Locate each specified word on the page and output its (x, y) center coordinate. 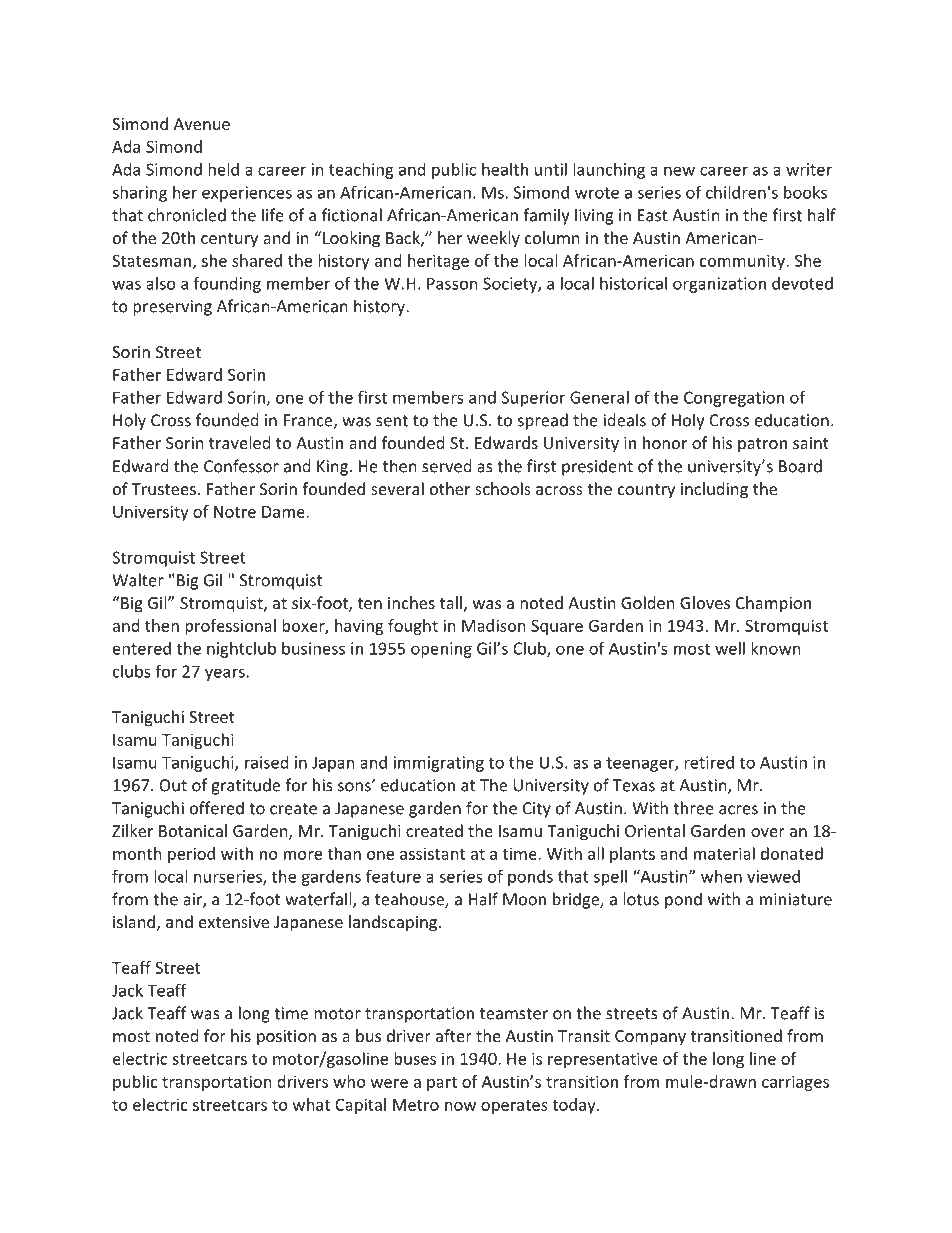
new (679, 171)
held (223, 169)
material (724, 853)
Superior (533, 399)
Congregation (734, 399)
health (505, 169)
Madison (494, 625)
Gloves (705, 602)
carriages (795, 1083)
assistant (432, 853)
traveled (239, 442)
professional (230, 627)
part (442, 1084)
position (286, 1038)
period (191, 855)
